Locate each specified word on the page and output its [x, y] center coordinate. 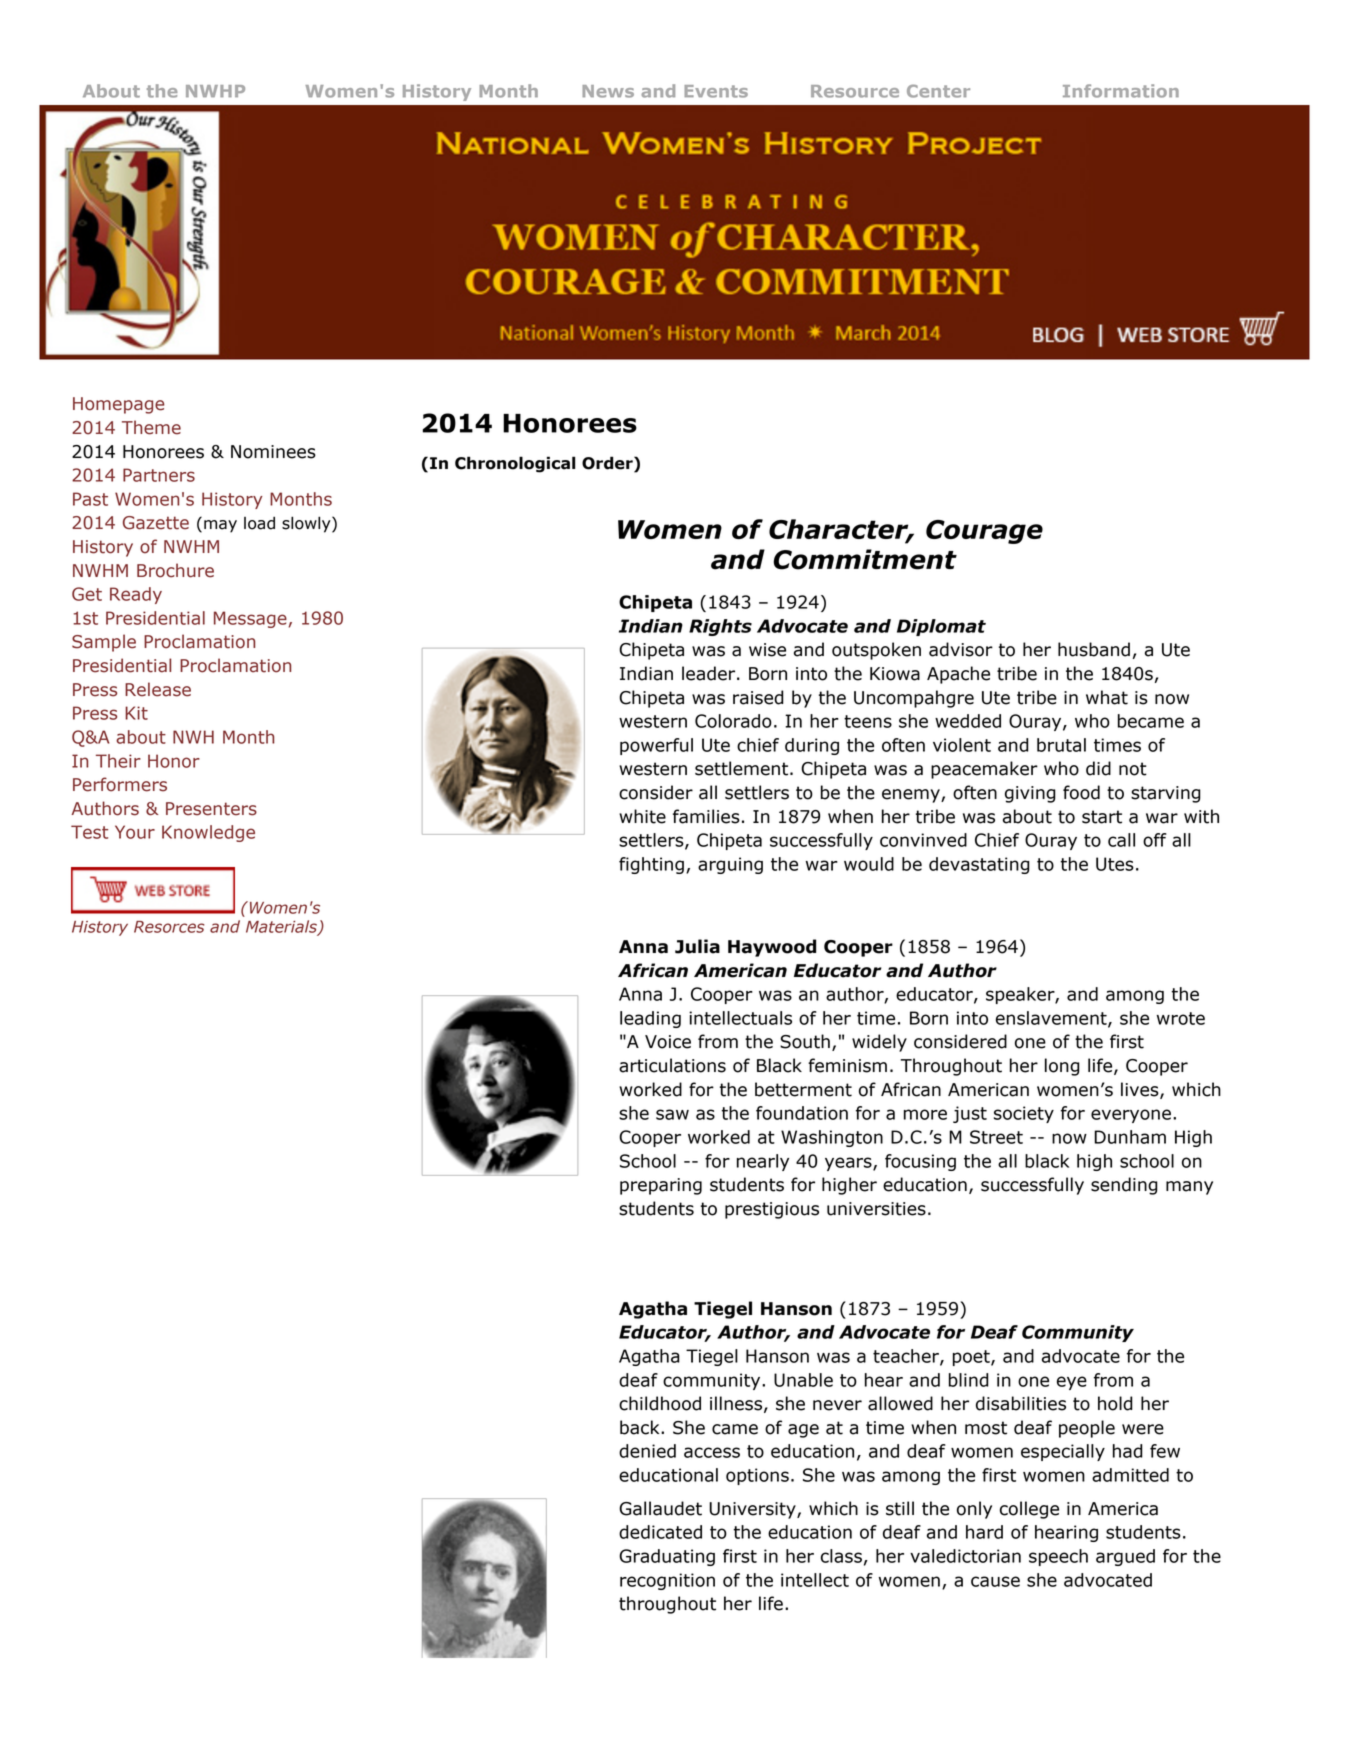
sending [1124, 1186]
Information [1121, 91]
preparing [661, 1186]
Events [716, 91]
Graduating [667, 1557]
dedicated [660, 1532]
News [608, 91]
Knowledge [208, 833]
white [642, 816]
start [1102, 817]
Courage [984, 532]
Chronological [515, 464]
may [220, 526]
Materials [282, 927]
